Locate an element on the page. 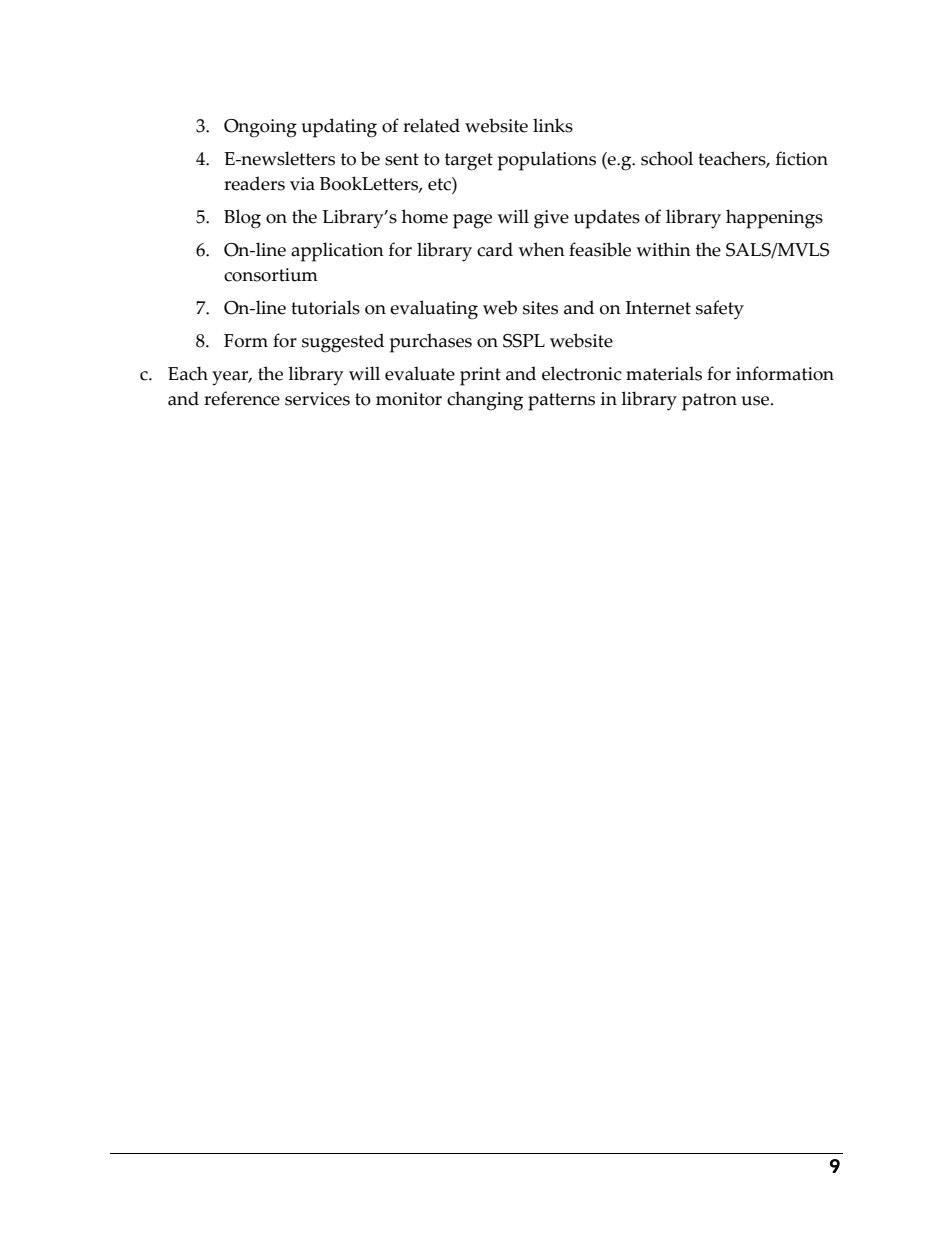 Image resolution: width=952 pixels, height=1233 pixels. via is located at coordinates (302, 184).
